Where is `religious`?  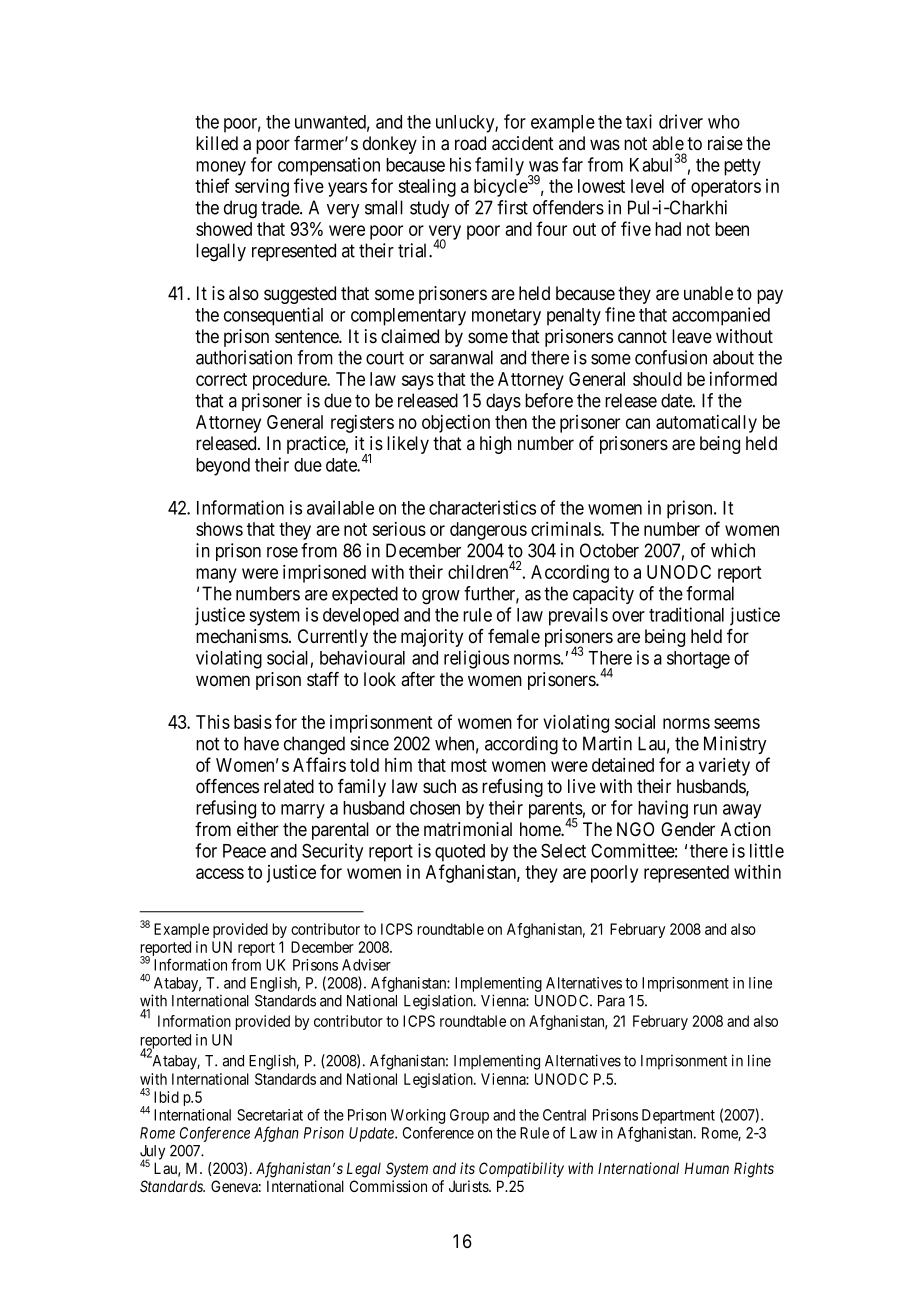
religious is located at coordinates (476, 659).
